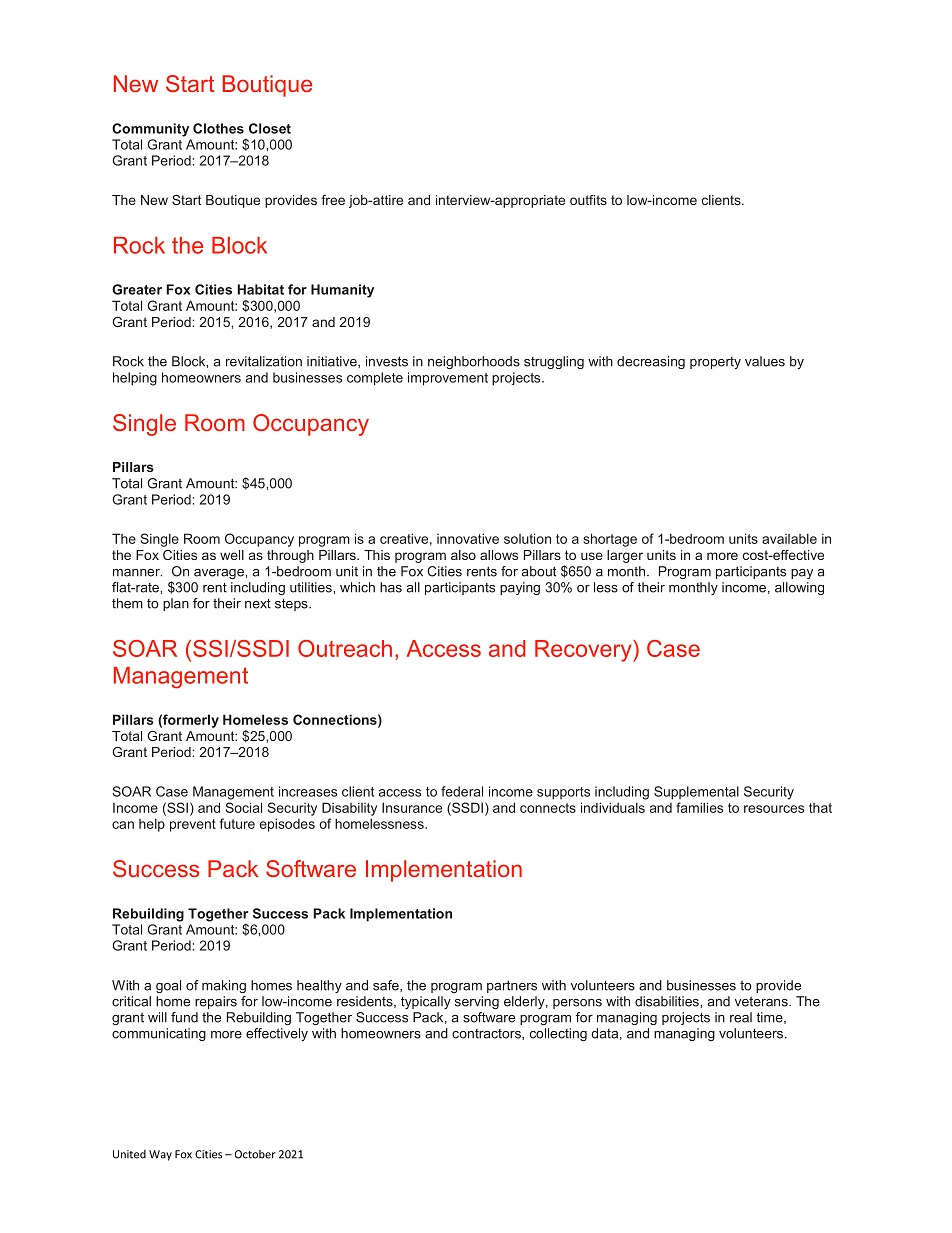 The image size is (952, 1233). Describe the element at coordinates (160, 1155) in the image. I see `Way` at that location.
